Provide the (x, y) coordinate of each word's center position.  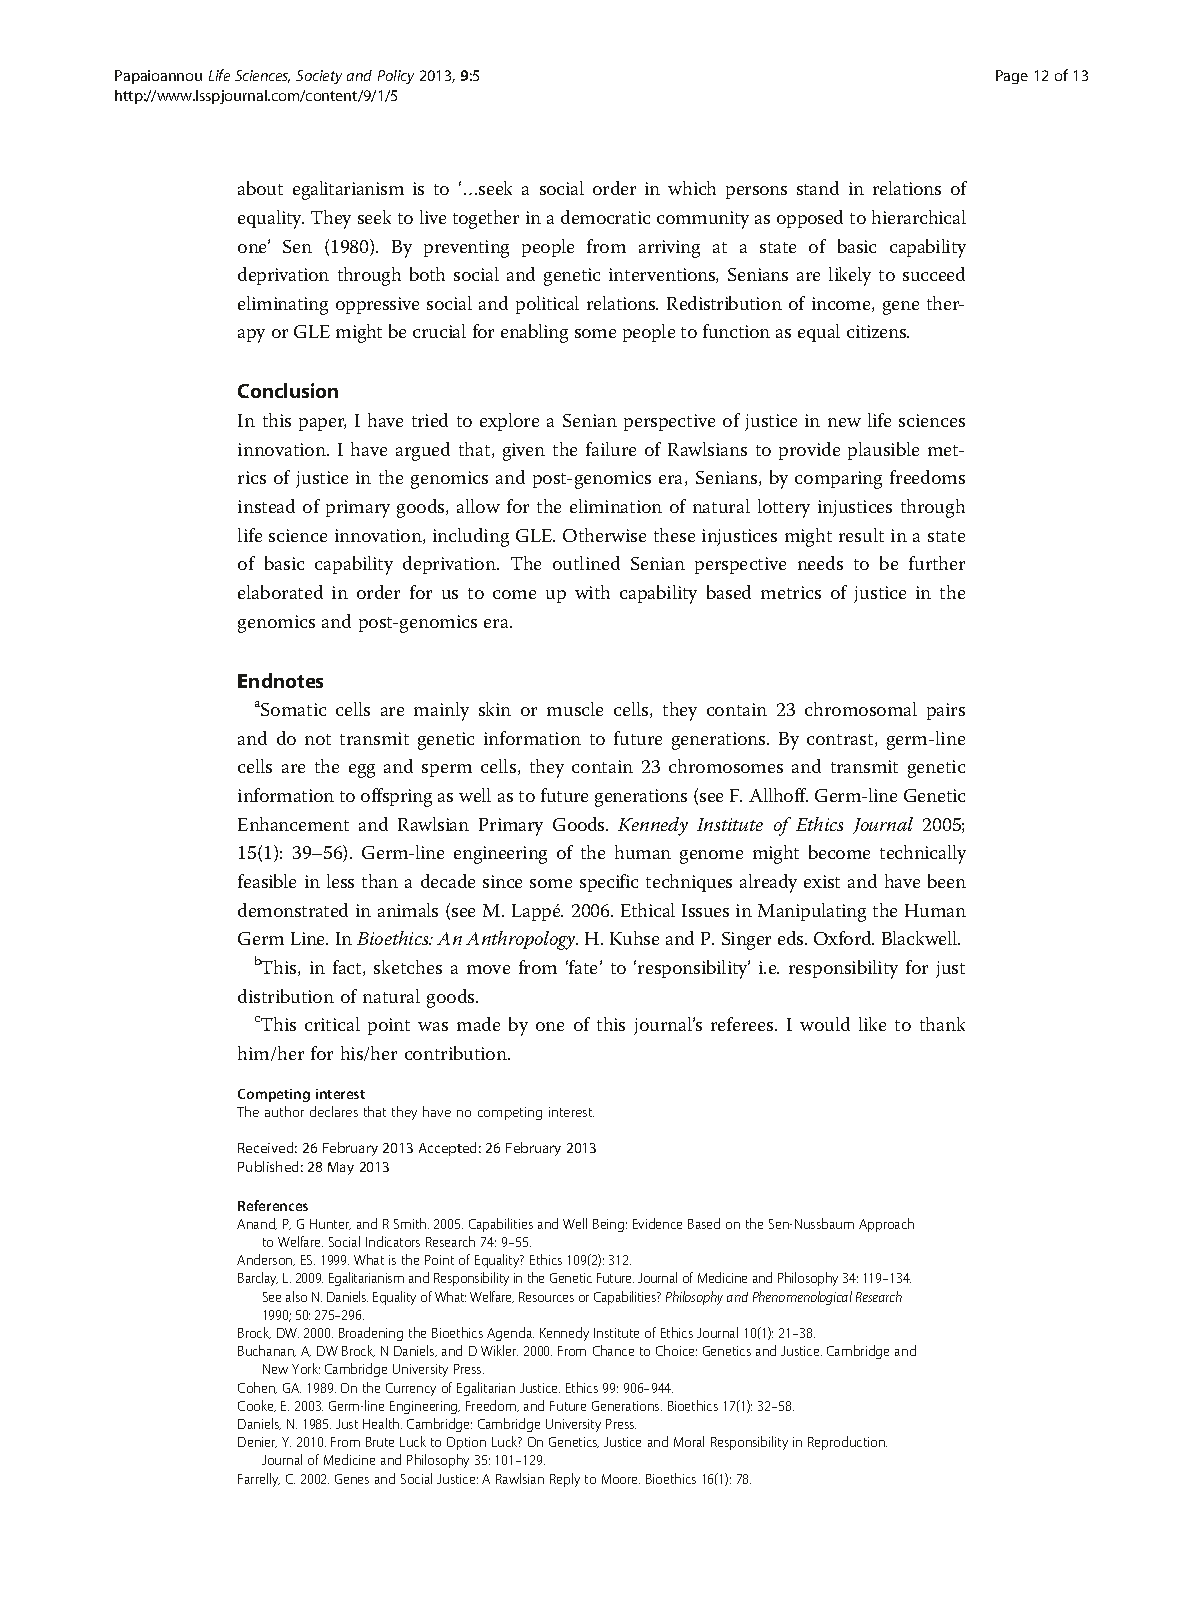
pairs (946, 711)
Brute (380, 1442)
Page (1012, 77)
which (692, 188)
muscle (575, 709)
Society (319, 77)
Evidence (657, 1223)
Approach (886, 1225)
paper (322, 424)
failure (611, 449)
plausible (883, 451)
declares (334, 1111)
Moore (621, 1479)
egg (362, 771)
